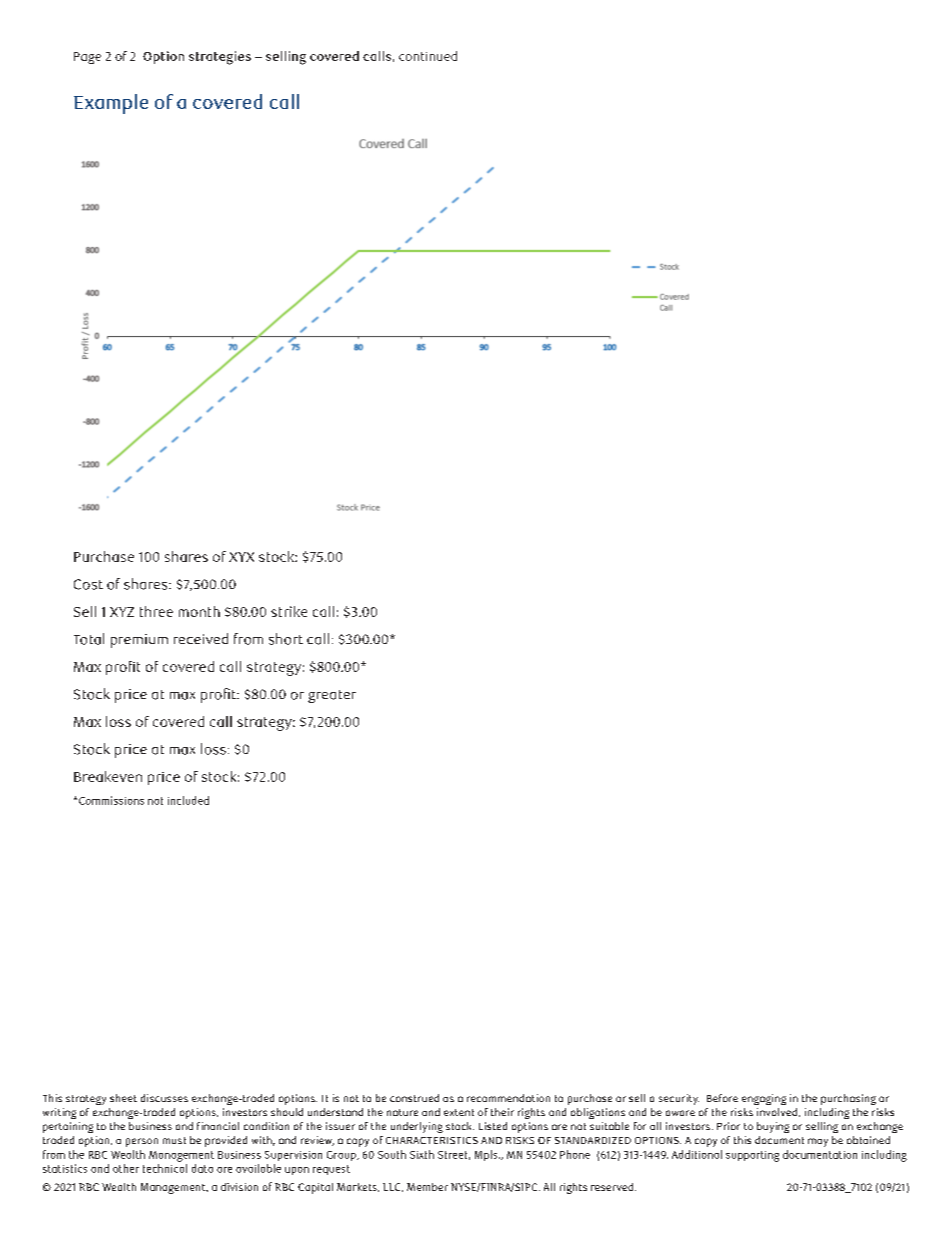 The image size is (952, 1233). I want to click on continued, so click(428, 56).
